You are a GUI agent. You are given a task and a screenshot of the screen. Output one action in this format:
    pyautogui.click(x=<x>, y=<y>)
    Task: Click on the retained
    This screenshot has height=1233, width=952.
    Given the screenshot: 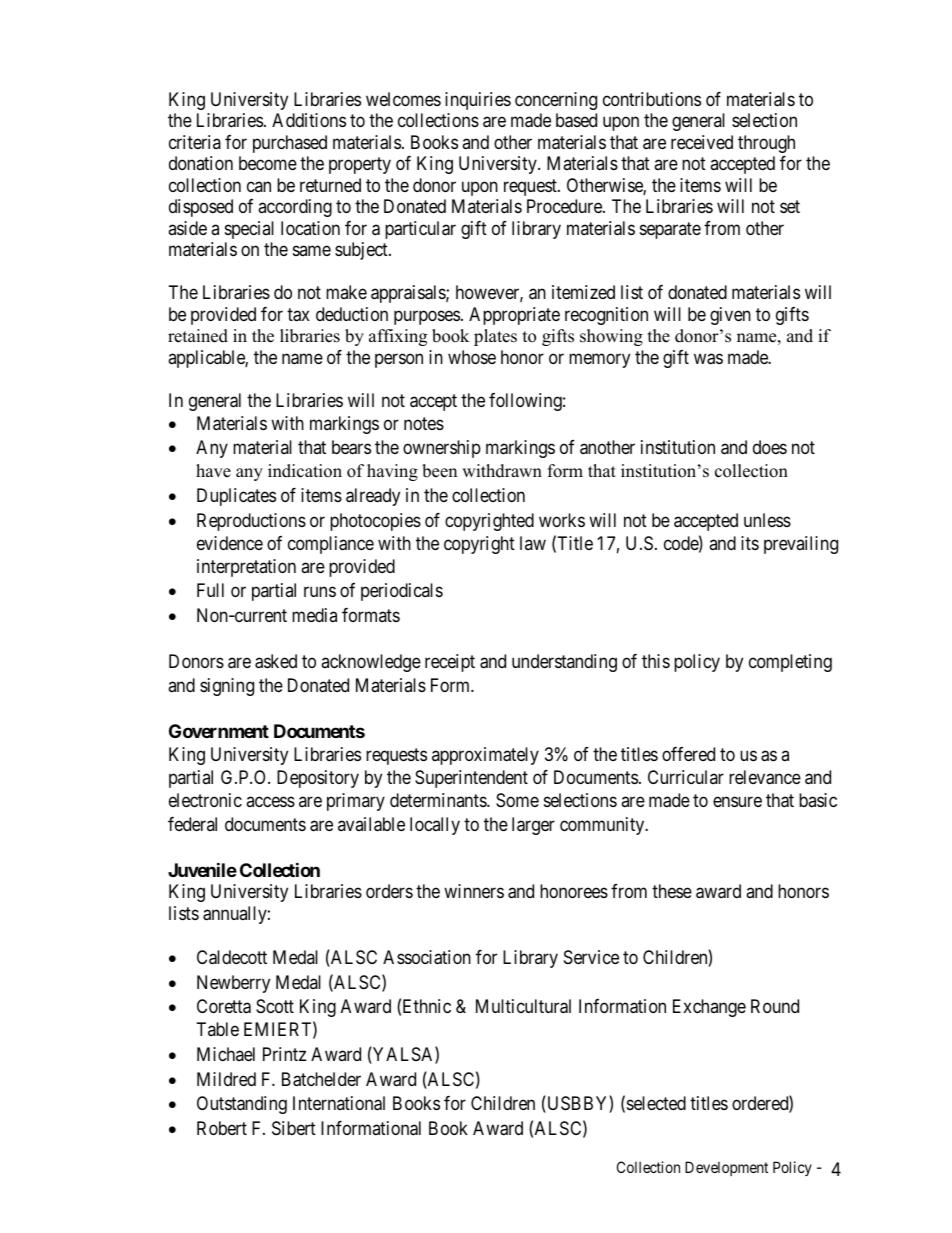 What is the action you would take?
    pyautogui.click(x=198, y=336)
